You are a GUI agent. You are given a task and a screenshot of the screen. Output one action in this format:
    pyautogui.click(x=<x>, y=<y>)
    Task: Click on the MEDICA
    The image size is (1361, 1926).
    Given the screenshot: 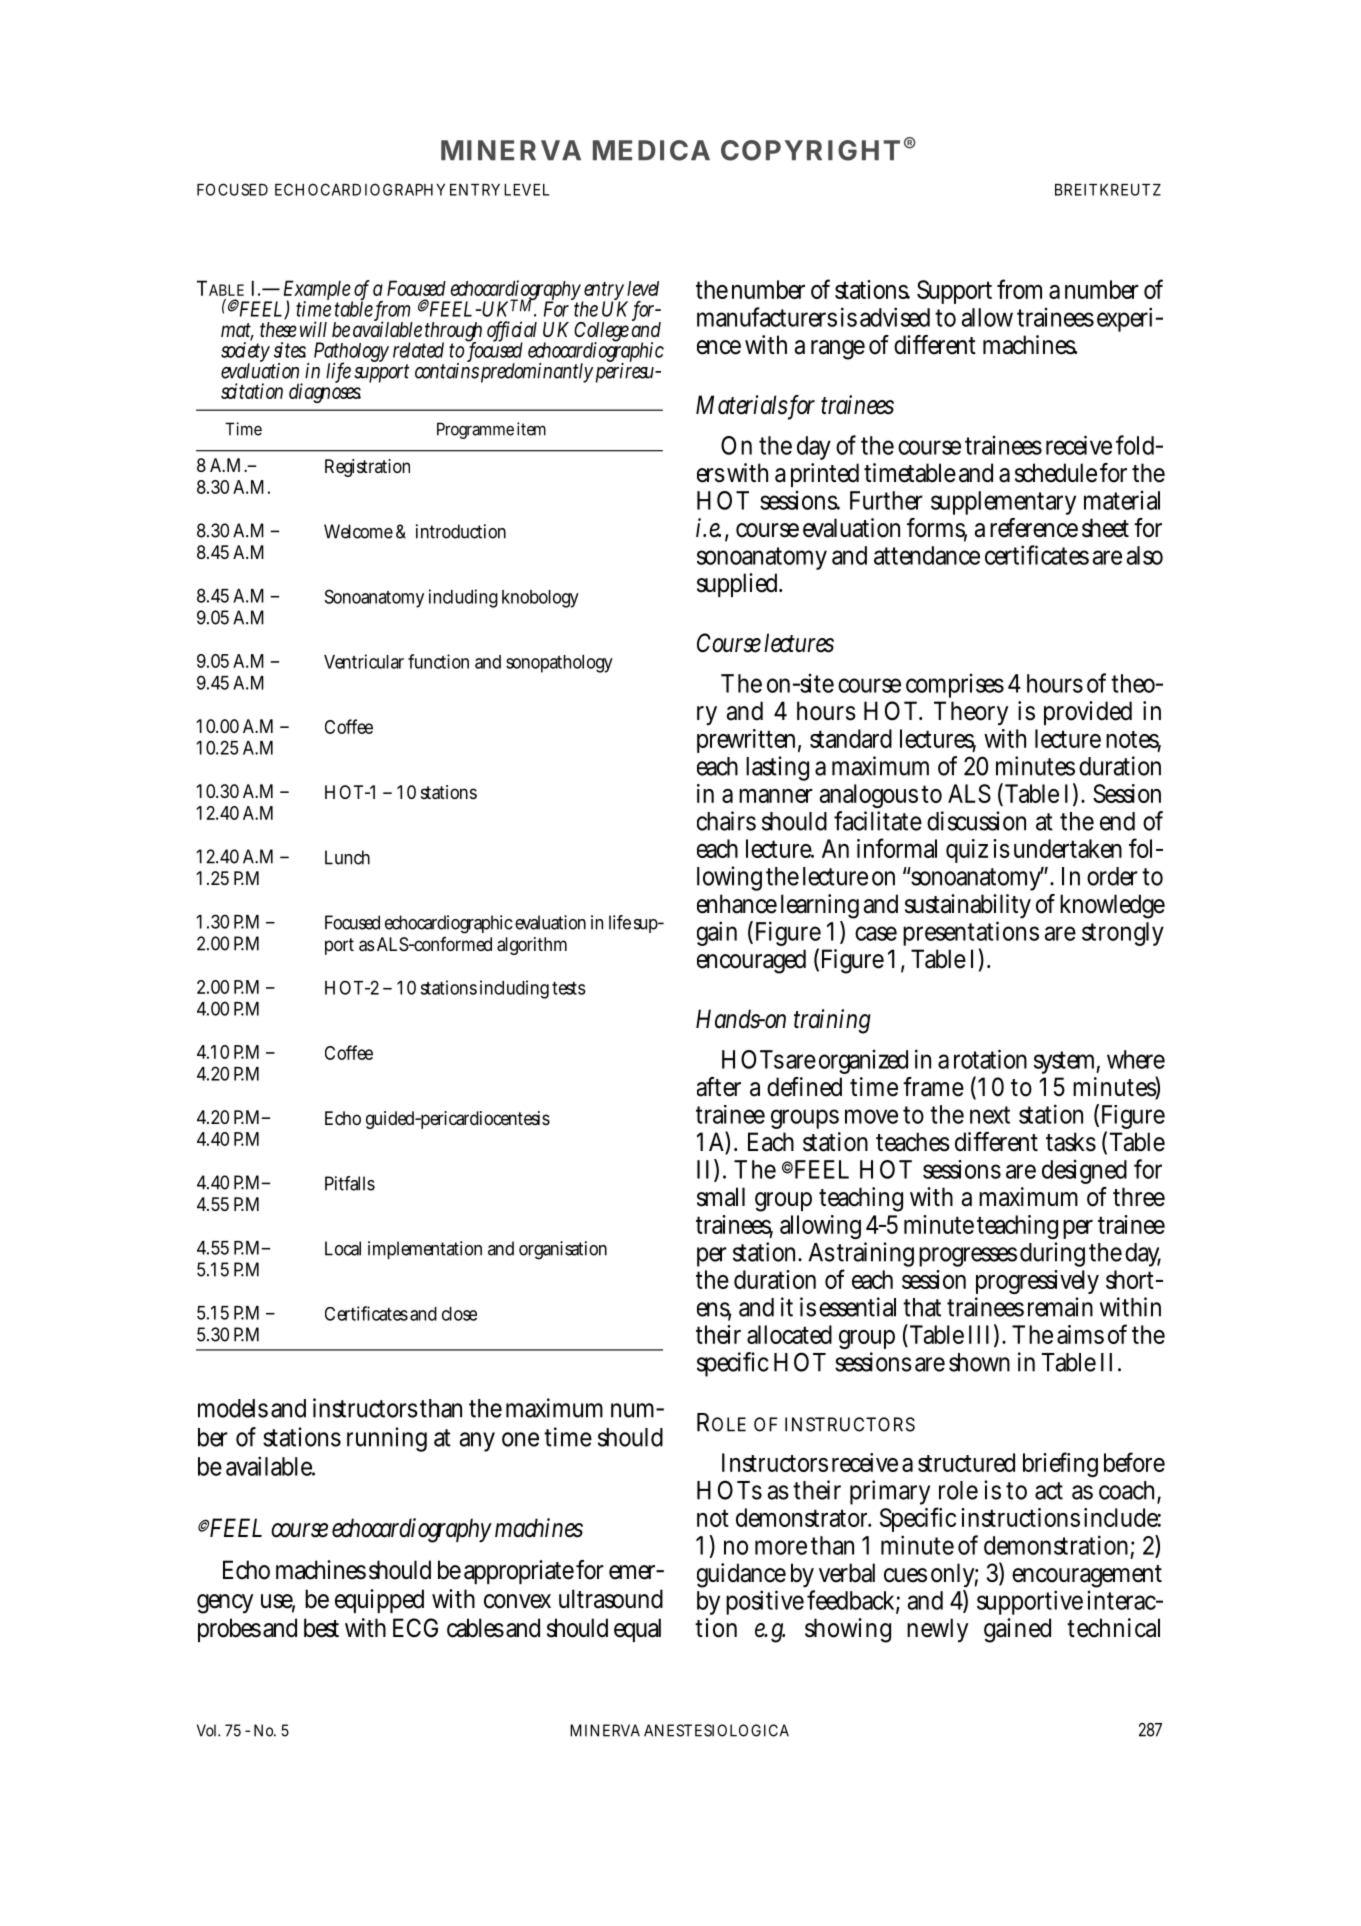 What is the action you would take?
    pyautogui.click(x=651, y=150)
